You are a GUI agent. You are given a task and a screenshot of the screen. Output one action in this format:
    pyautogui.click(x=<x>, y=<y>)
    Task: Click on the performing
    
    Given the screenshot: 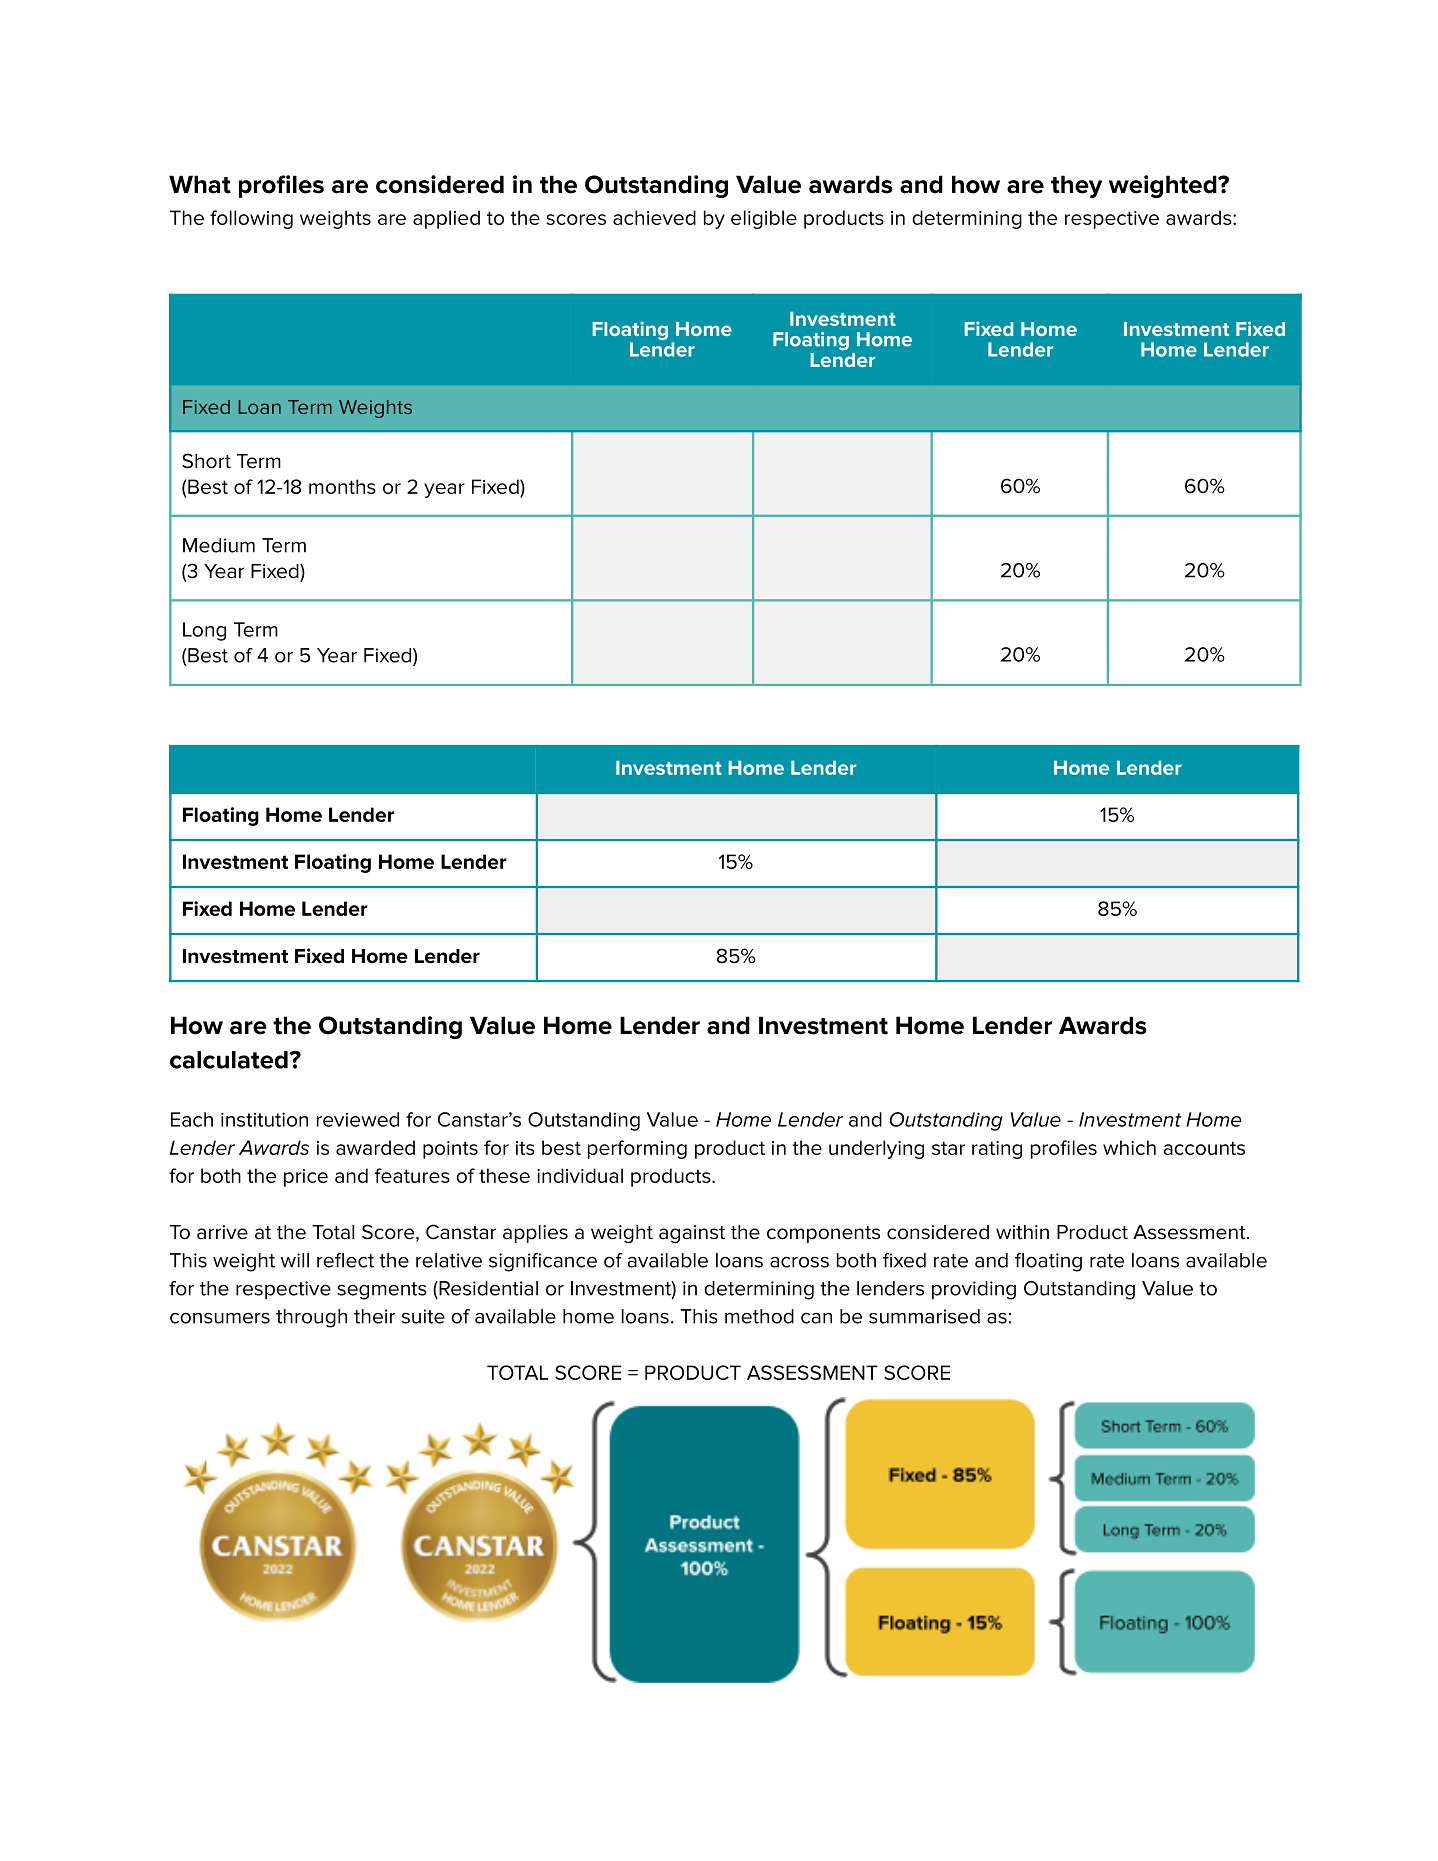 What is the action you would take?
    pyautogui.click(x=637, y=1149)
